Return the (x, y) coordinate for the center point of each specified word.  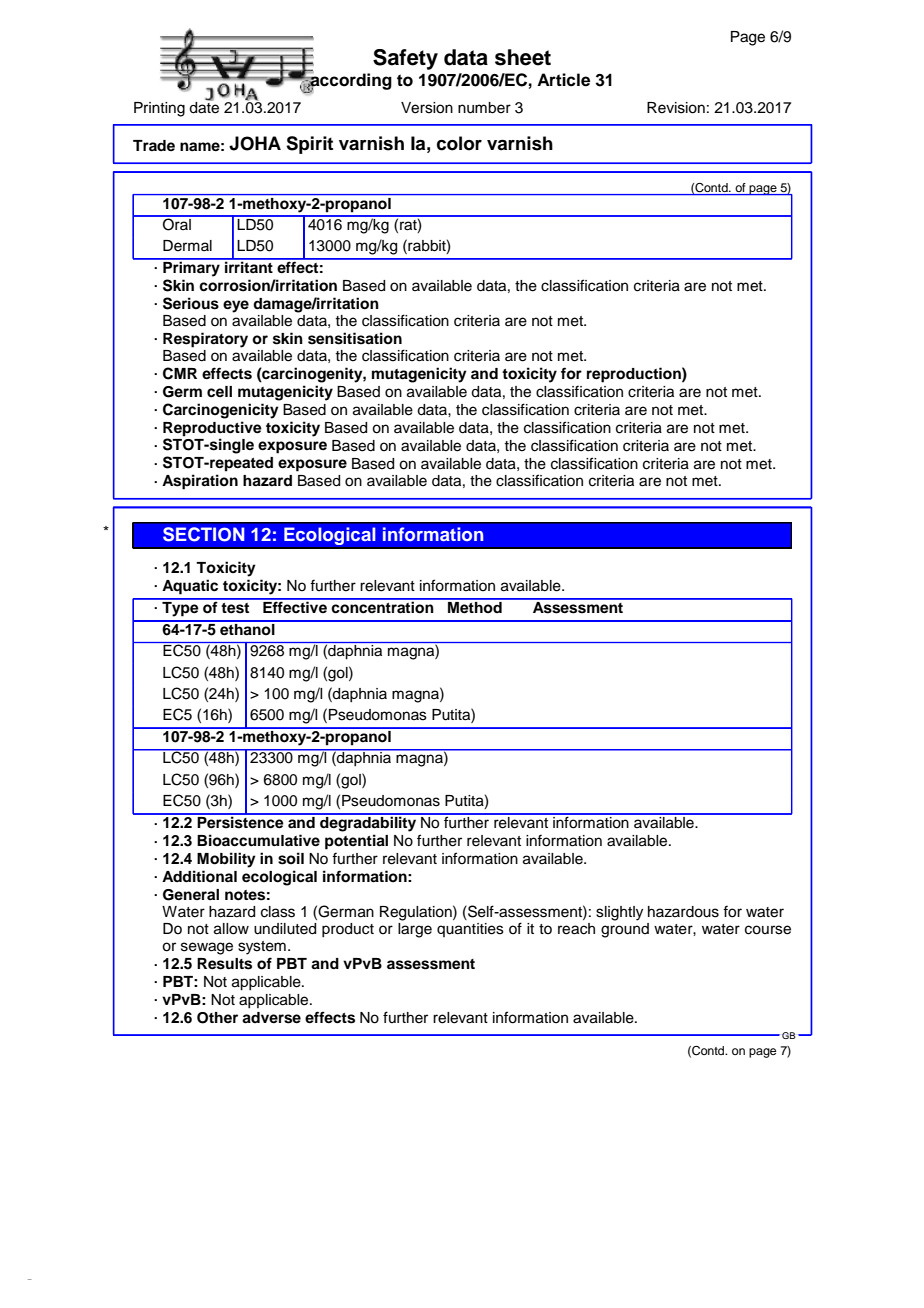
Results (224, 964)
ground (625, 930)
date (204, 106)
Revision (676, 108)
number (484, 108)
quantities (470, 930)
